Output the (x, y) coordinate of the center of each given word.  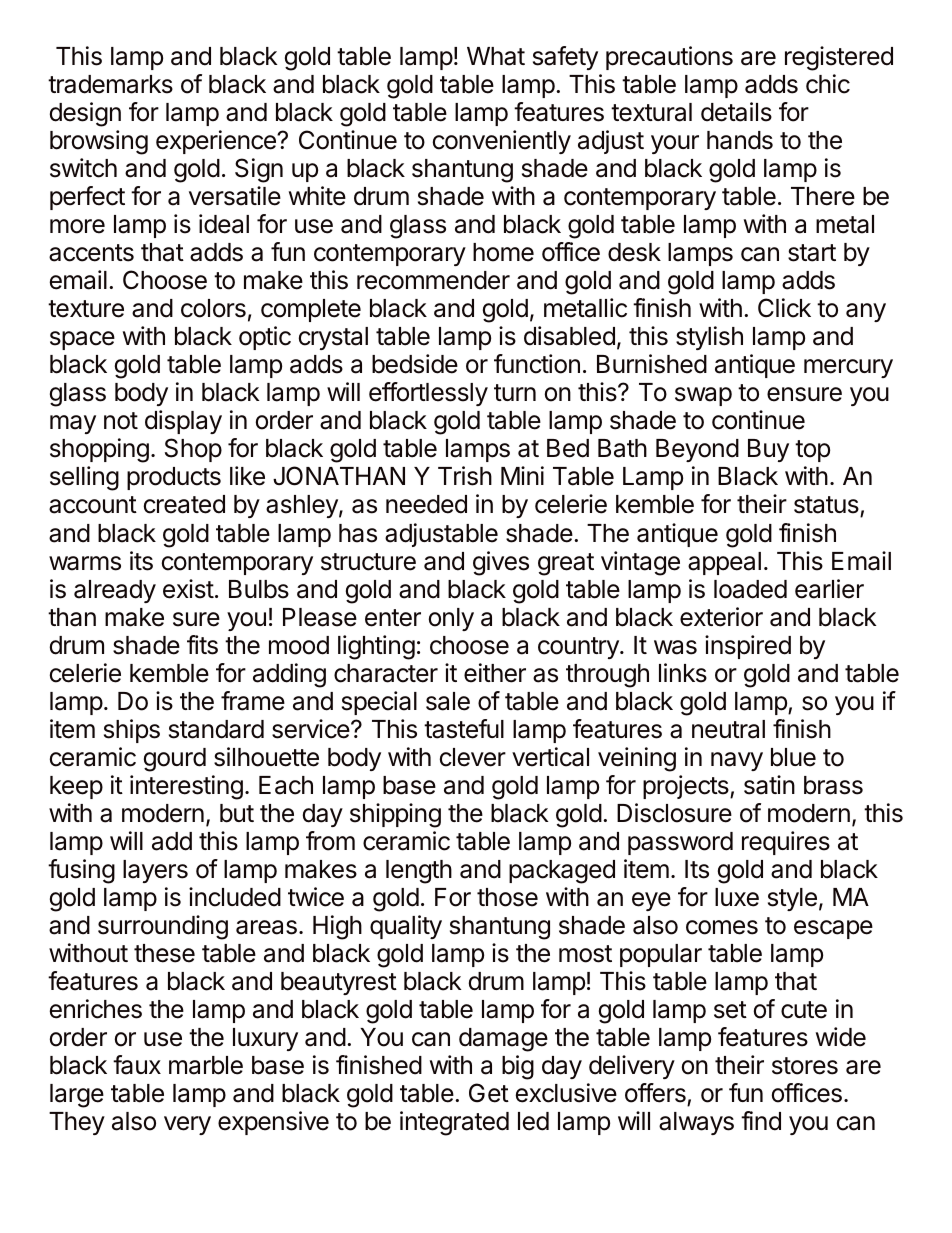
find (761, 1121)
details (736, 112)
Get (489, 1093)
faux (137, 1065)
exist (188, 589)
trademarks (110, 84)
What (496, 56)
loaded (750, 589)
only (451, 619)
